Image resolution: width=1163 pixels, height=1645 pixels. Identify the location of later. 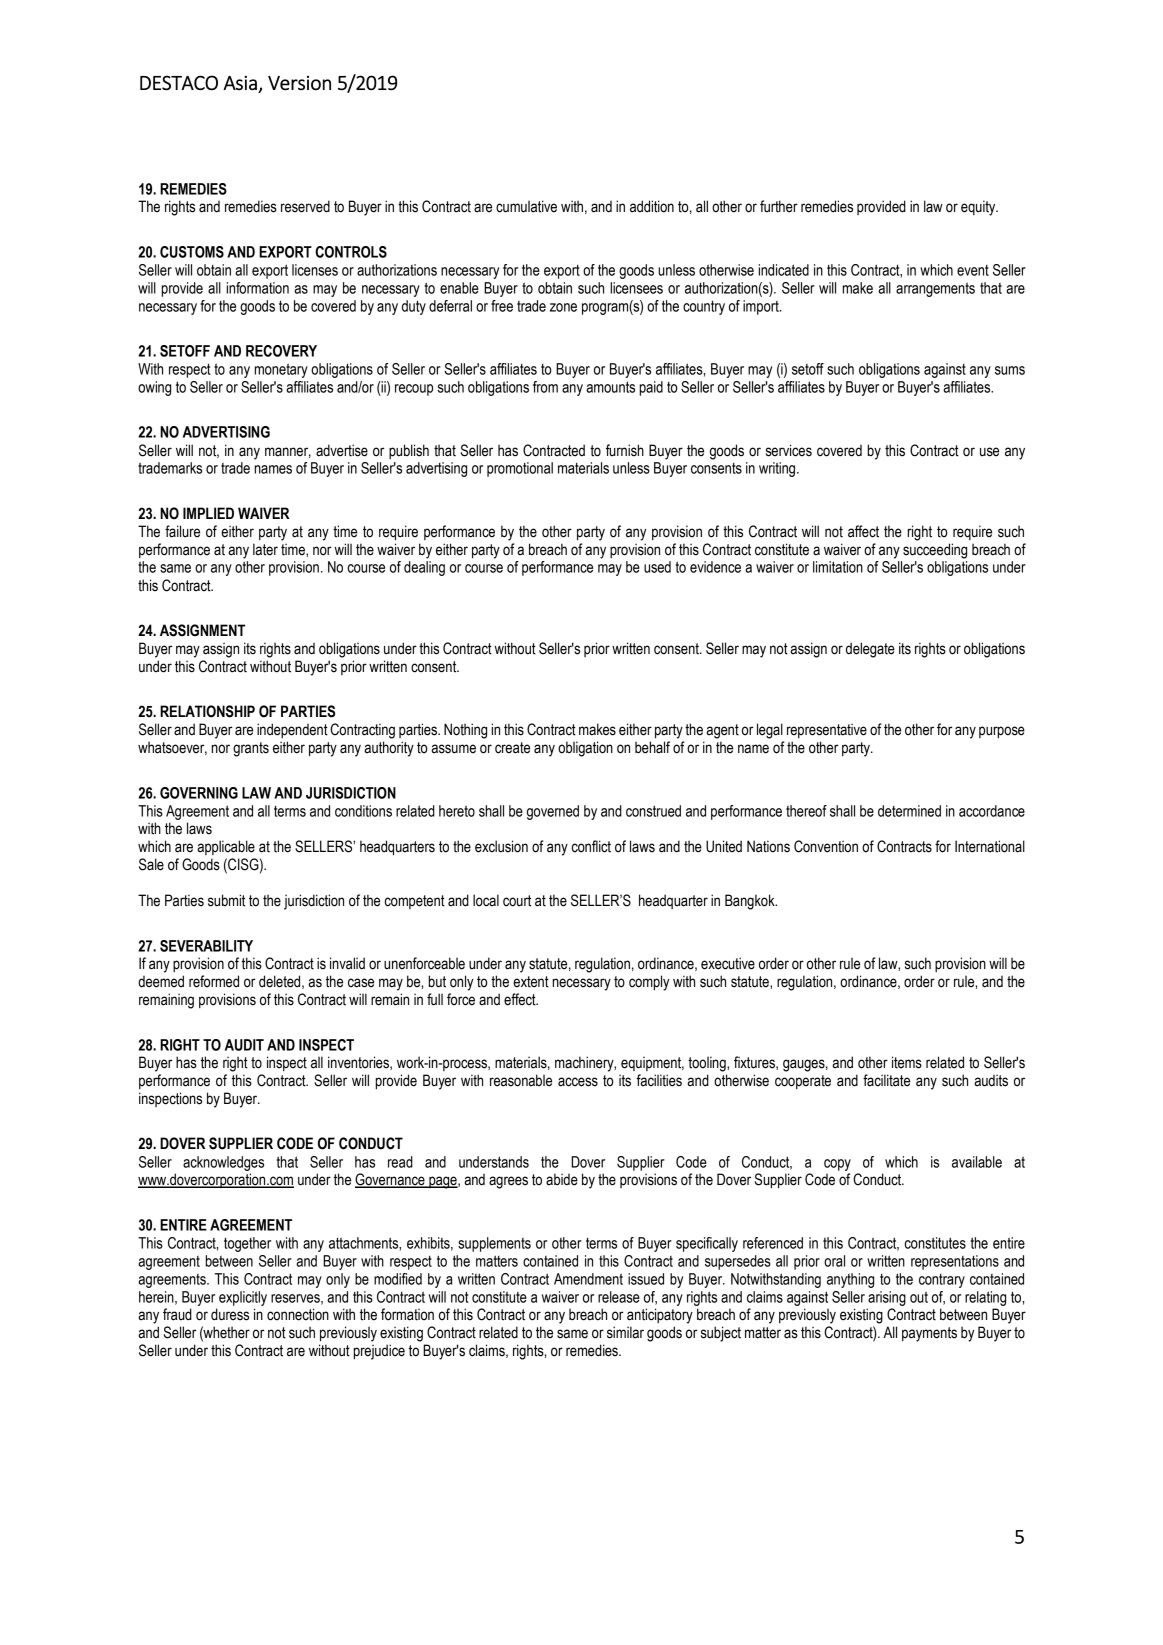
(265, 549).
